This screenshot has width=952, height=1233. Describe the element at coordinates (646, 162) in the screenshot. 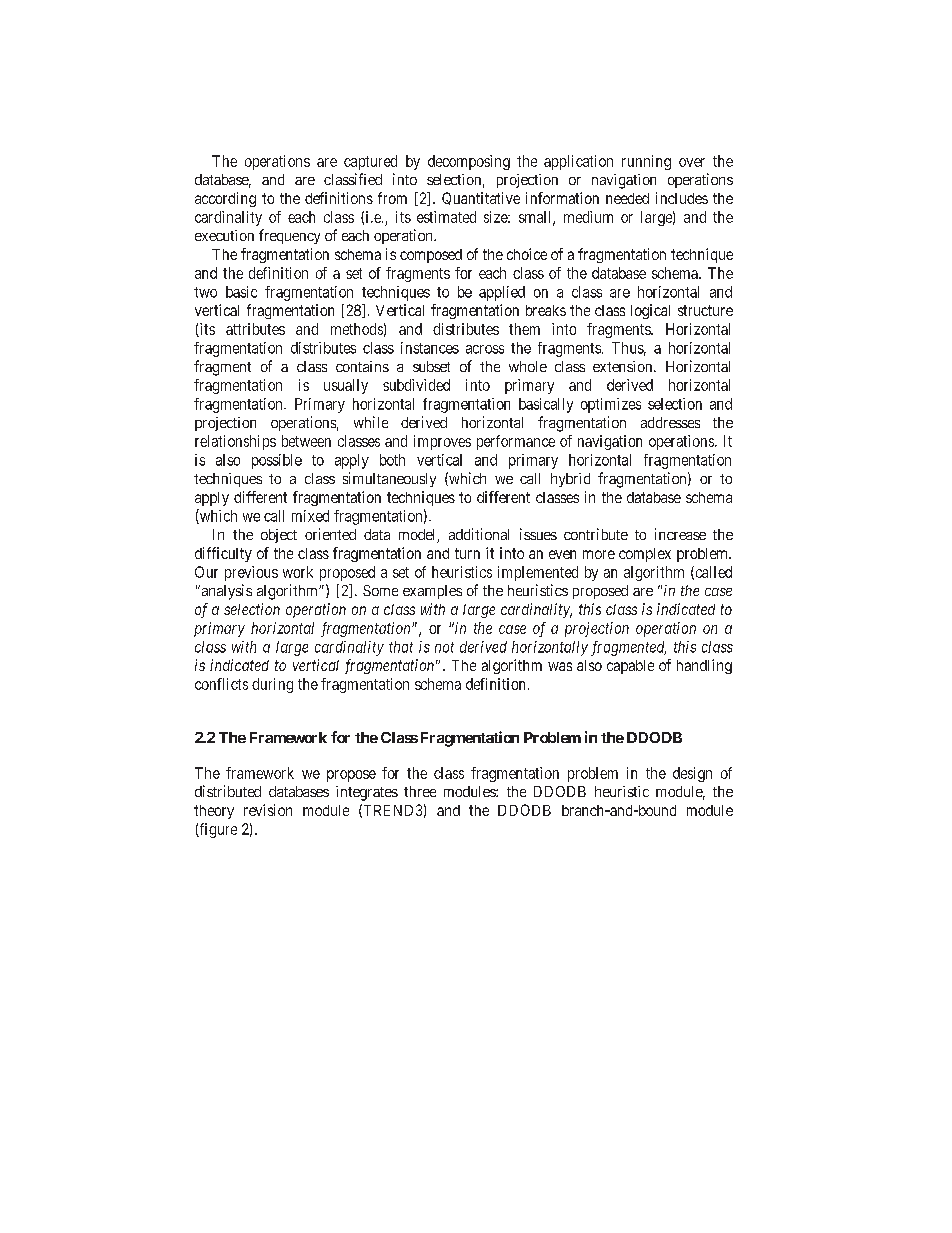

I see `running` at that location.
